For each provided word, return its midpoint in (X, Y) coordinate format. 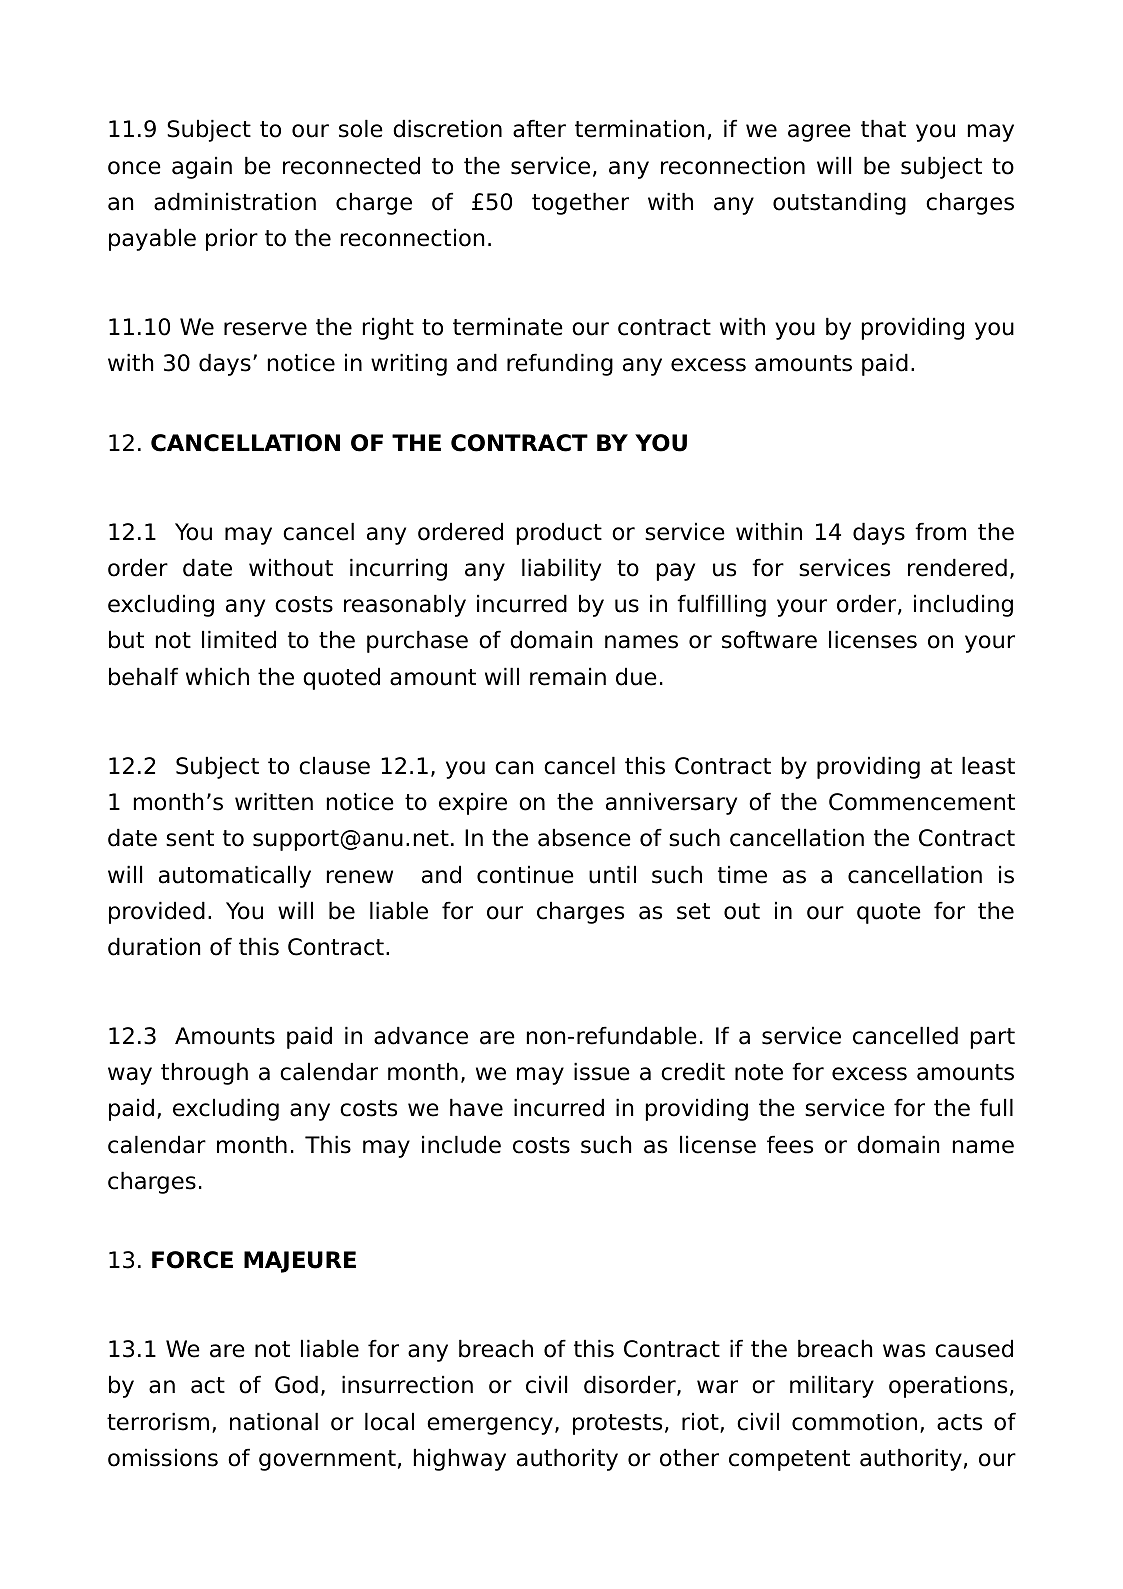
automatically (235, 876)
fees (790, 1144)
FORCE (192, 1260)
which (217, 676)
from (940, 531)
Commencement (922, 802)
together (580, 203)
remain (568, 676)
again (202, 167)
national (274, 1421)
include (461, 1144)
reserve (265, 329)
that (883, 128)
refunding (560, 364)
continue (525, 874)
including (963, 605)
